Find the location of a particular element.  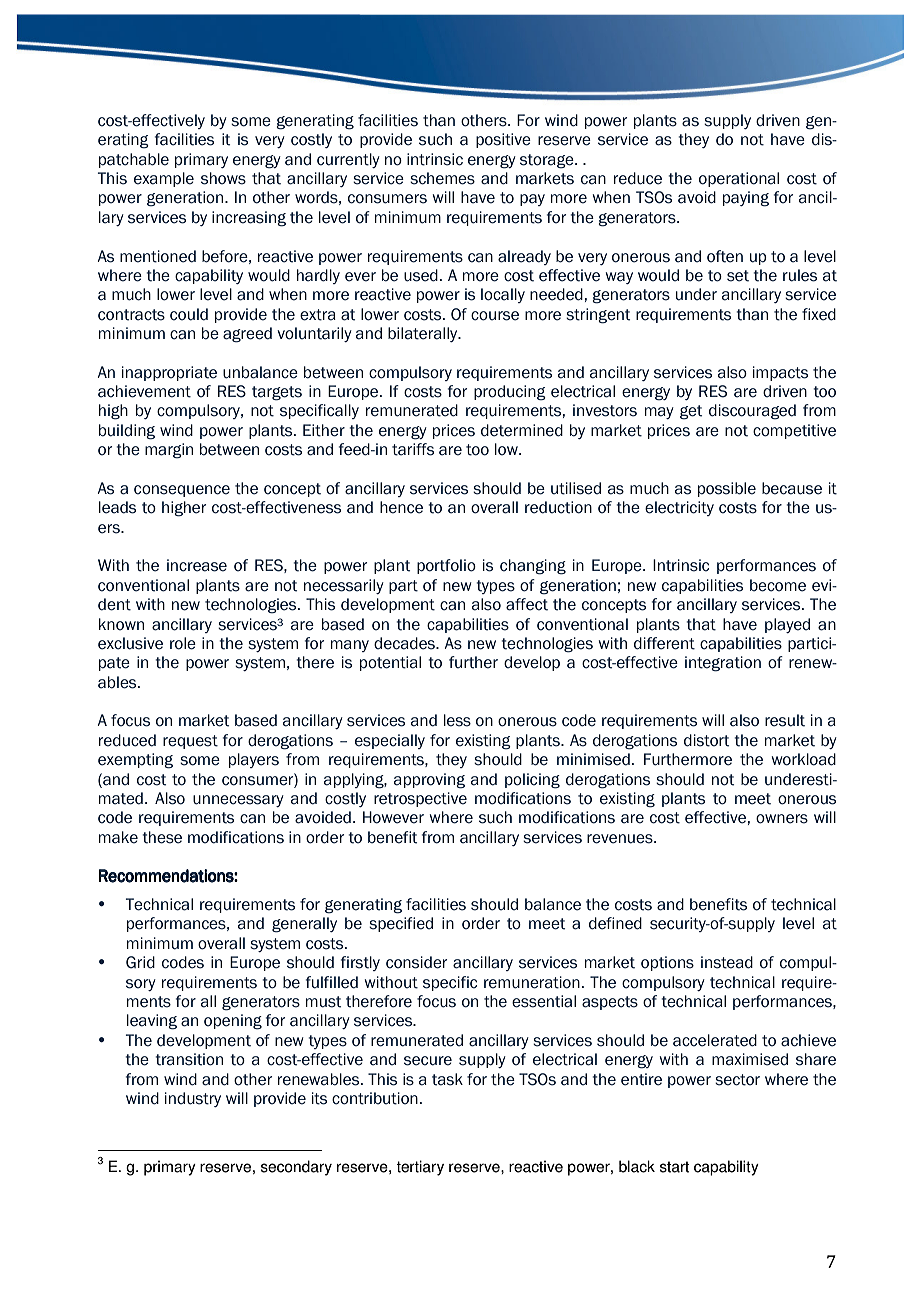

unnecessary is located at coordinates (238, 801).
